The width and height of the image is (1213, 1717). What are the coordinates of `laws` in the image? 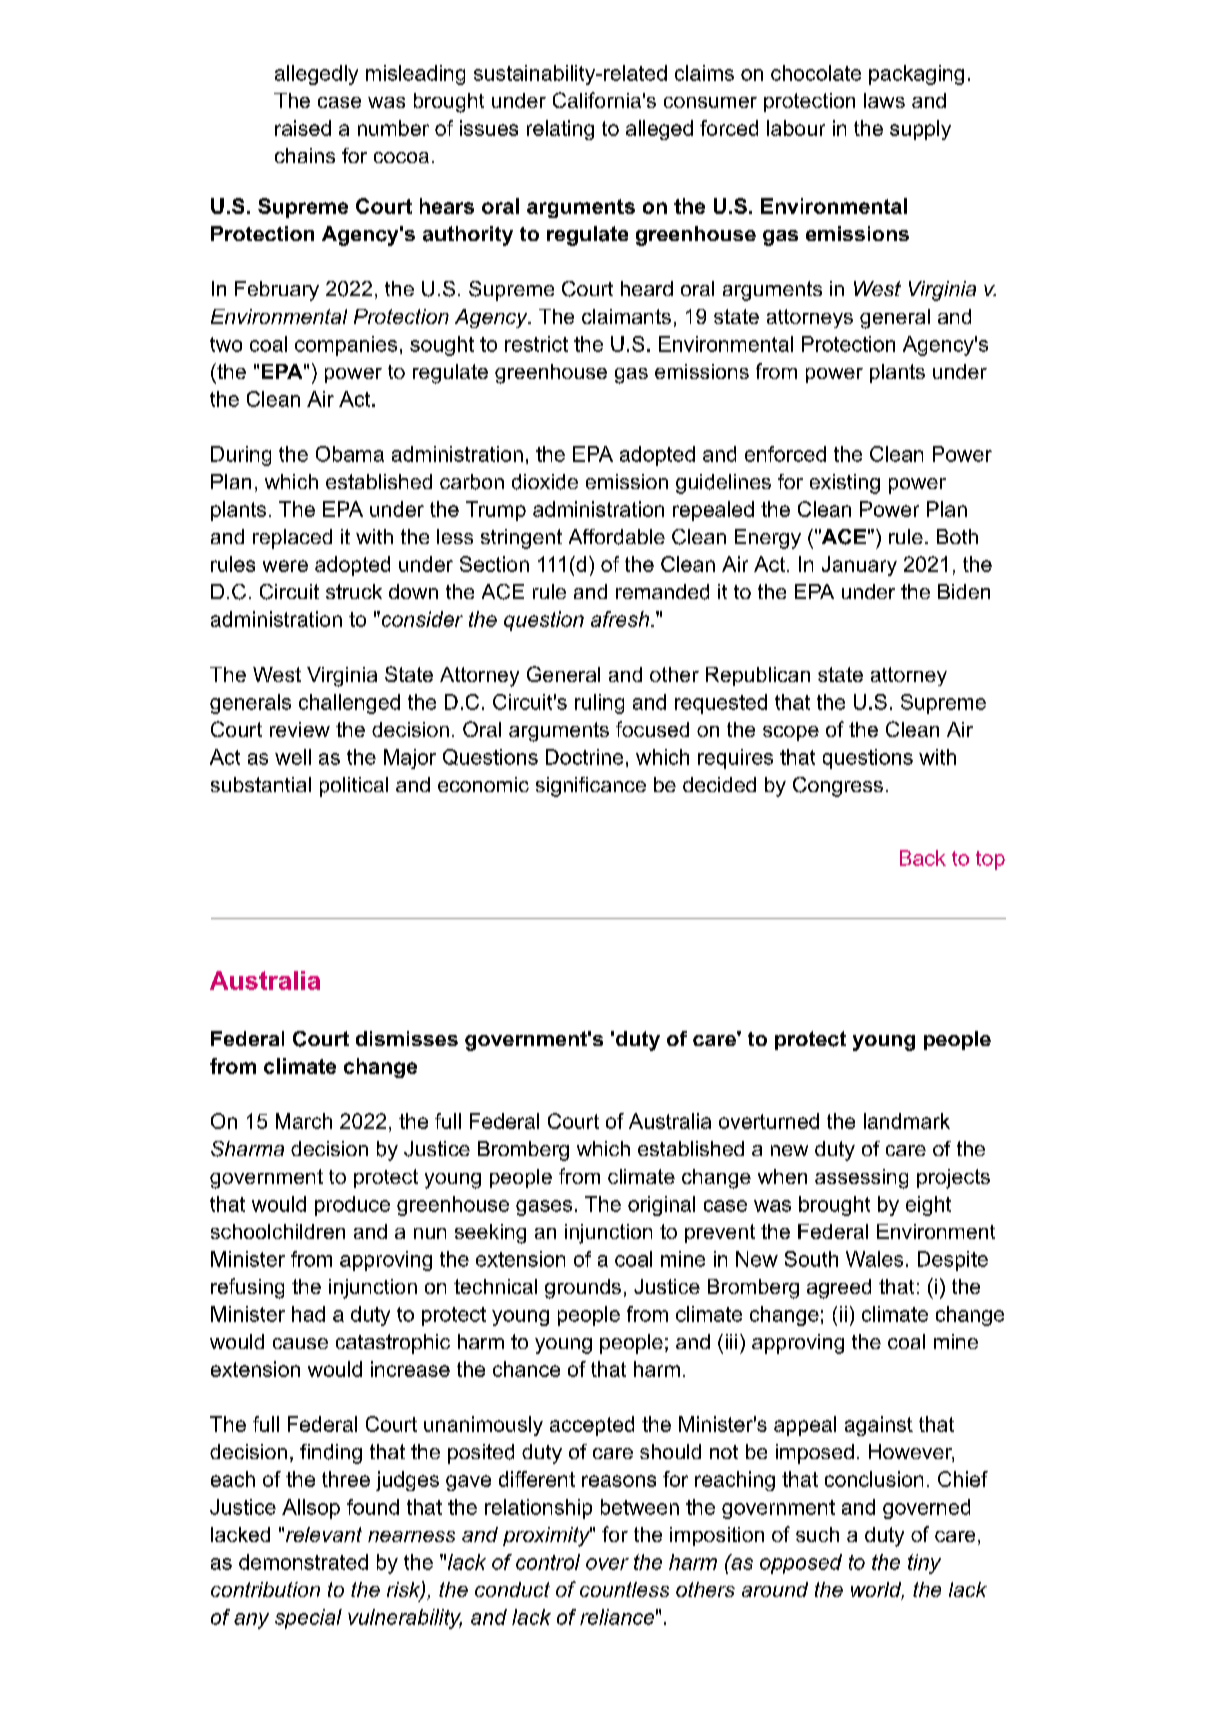 It's located at (884, 100).
